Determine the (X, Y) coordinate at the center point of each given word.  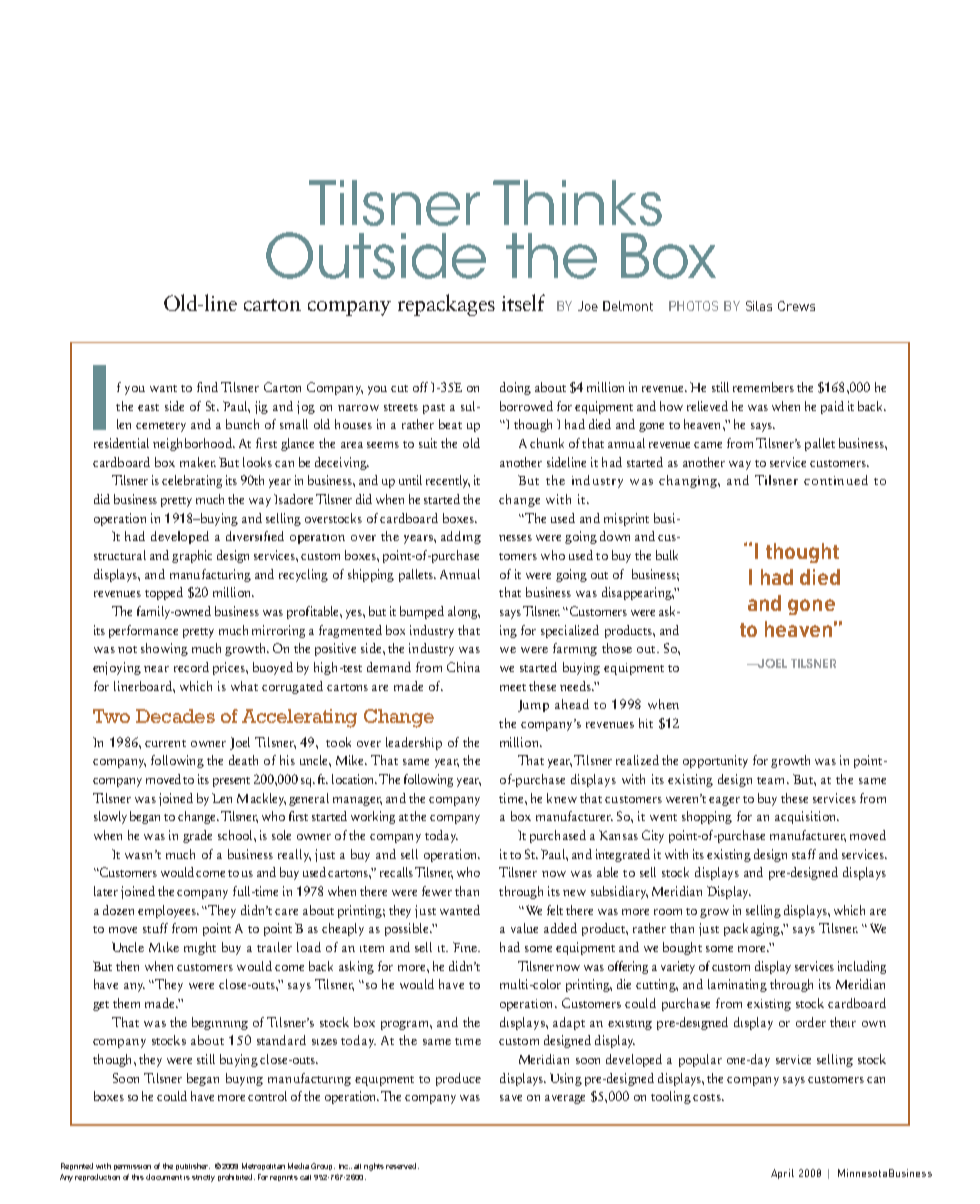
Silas (759, 306)
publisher (193, 1166)
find (207, 387)
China (463, 667)
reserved (402, 1166)
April (782, 1174)
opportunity (715, 761)
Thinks (577, 203)
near (156, 669)
